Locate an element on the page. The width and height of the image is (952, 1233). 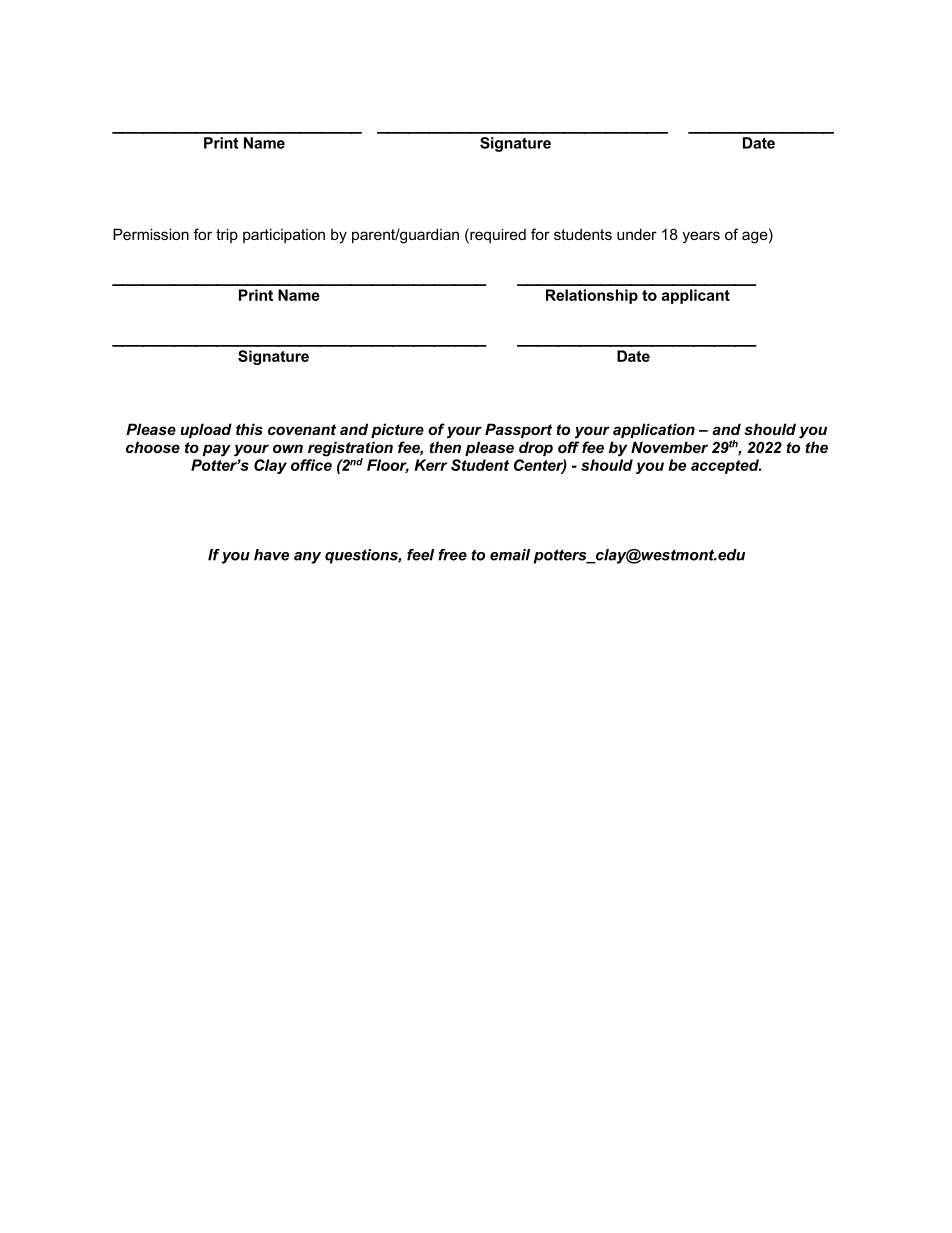
then is located at coordinates (445, 447).
